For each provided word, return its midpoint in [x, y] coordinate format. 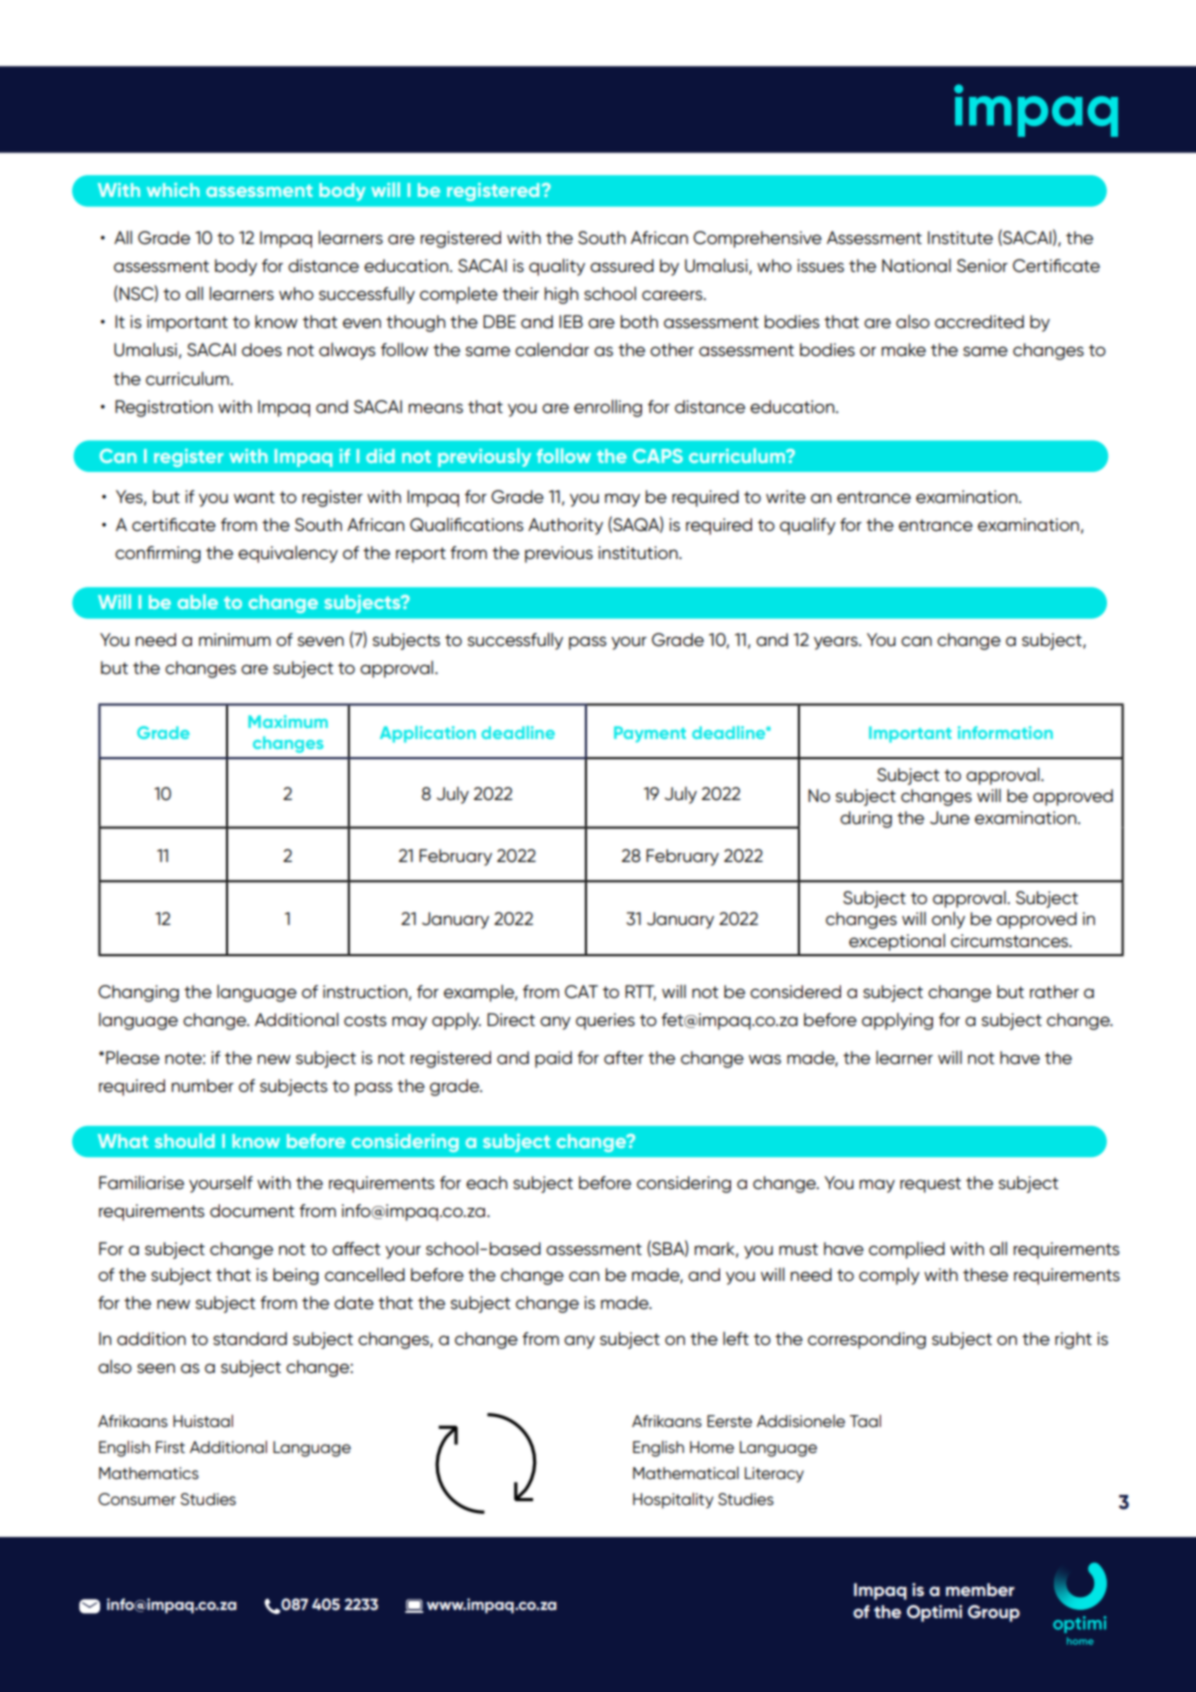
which [173, 190]
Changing [138, 993]
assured [622, 266]
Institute [960, 238]
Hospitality [673, 1500]
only [948, 920]
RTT [640, 992]
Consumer [137, 1499]
